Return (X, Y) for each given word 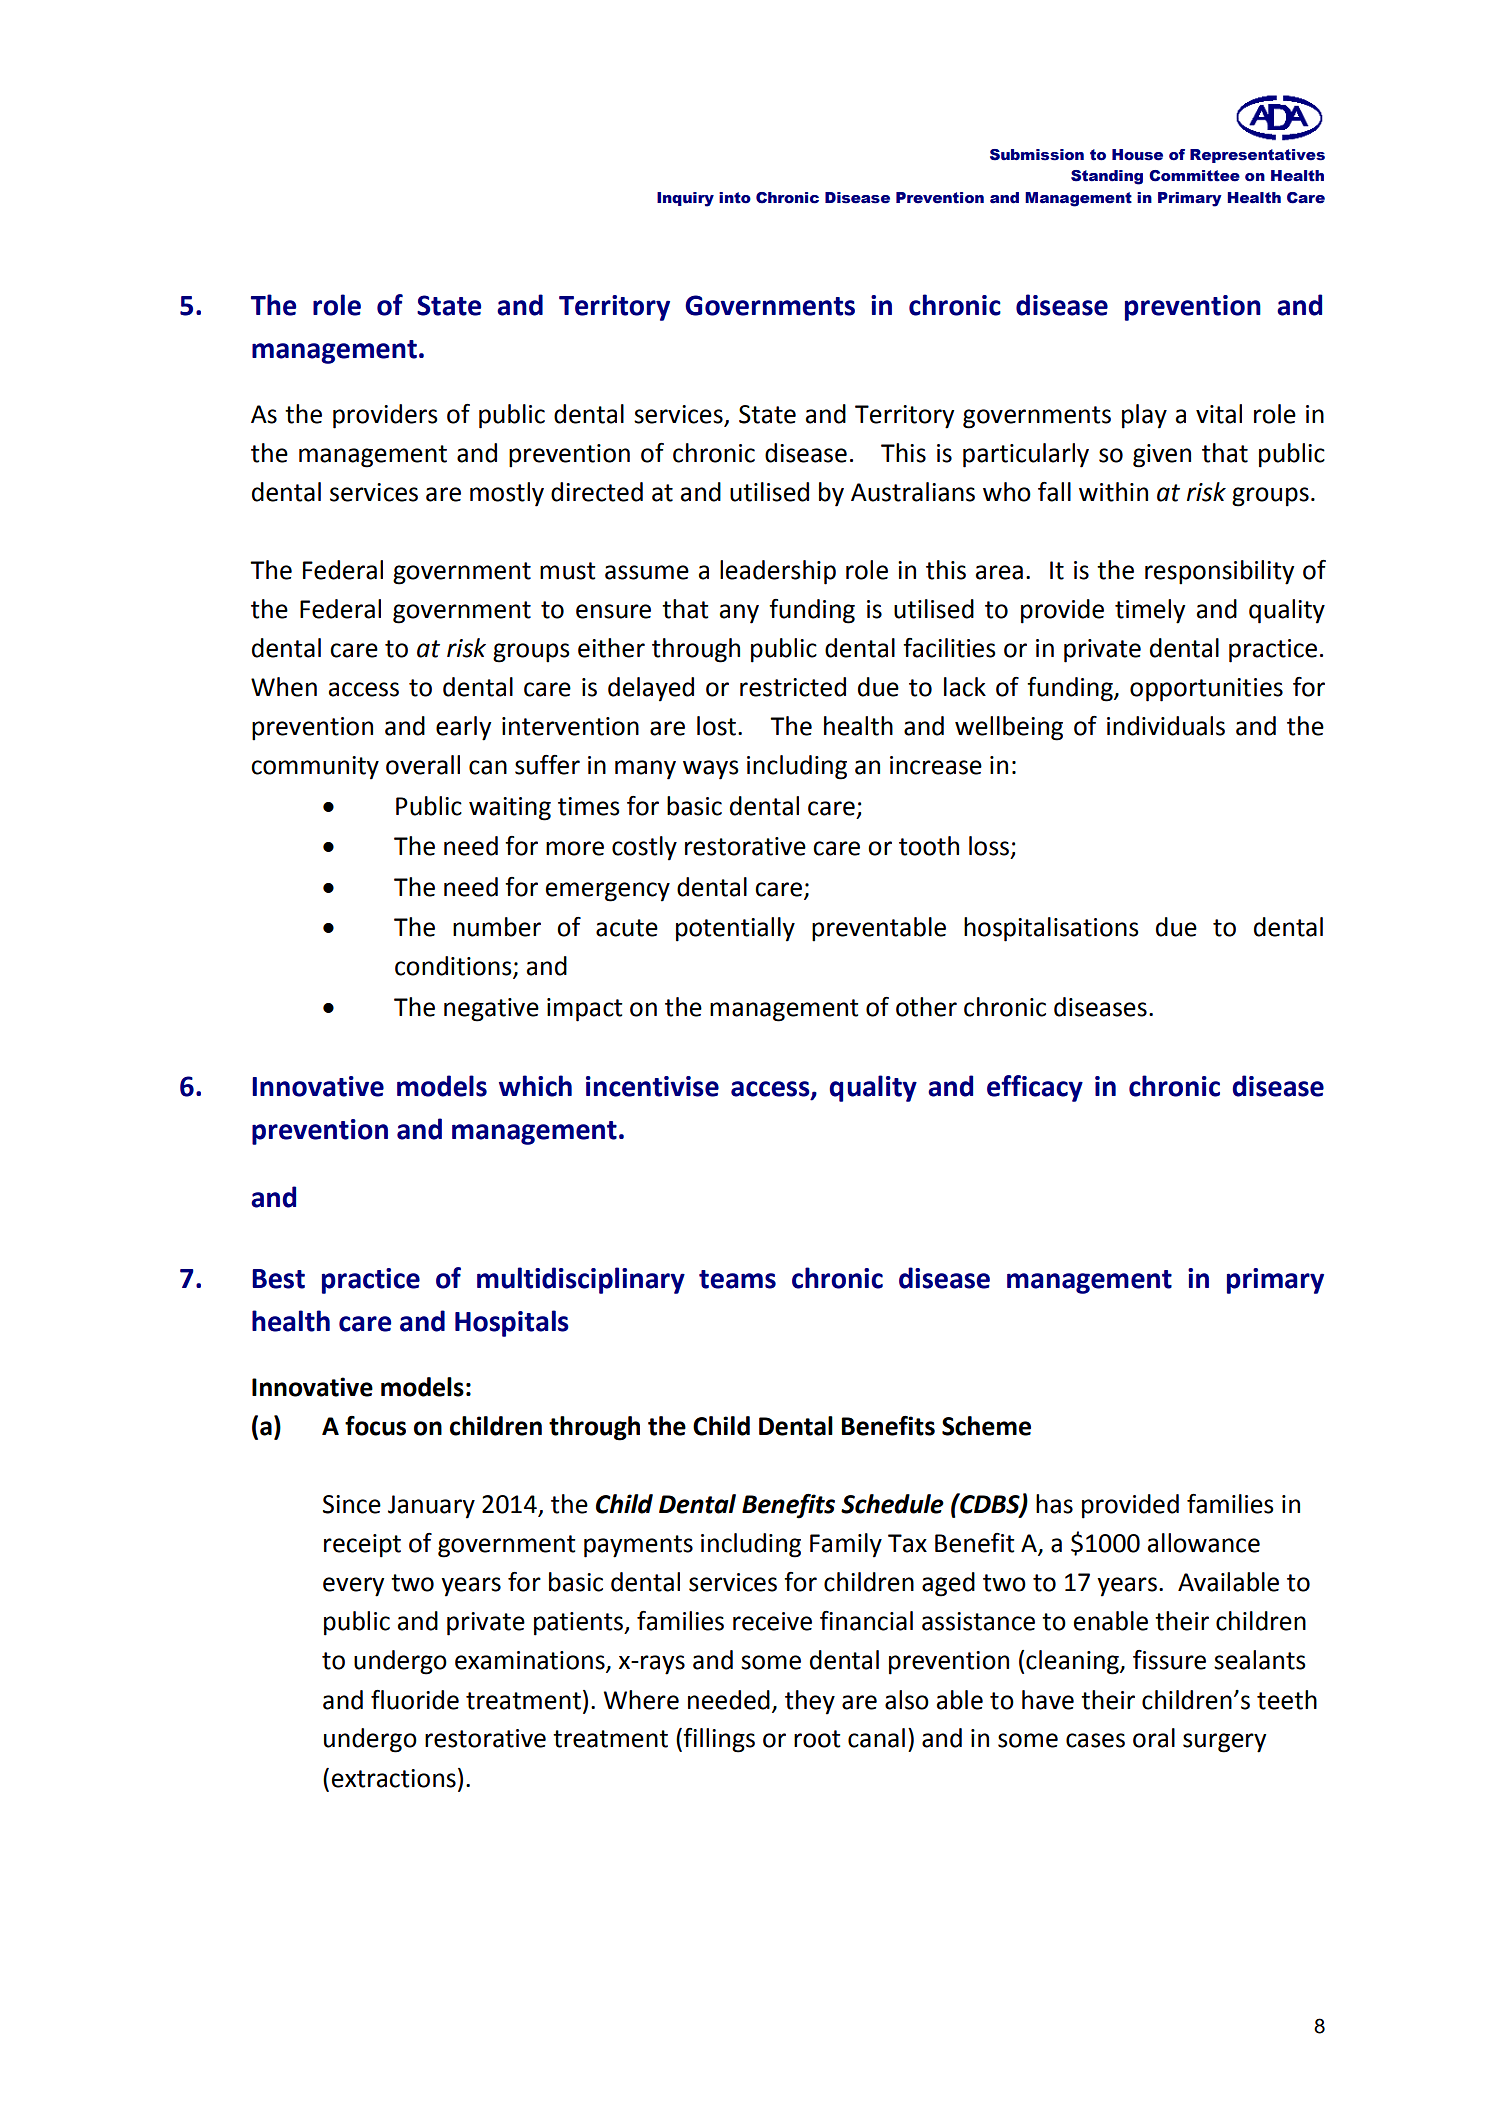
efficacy (1035, 1088)
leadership (778, 572)
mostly (507, 494)
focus (375, 1426)
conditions (454, 967)
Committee (1194, 176)
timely (1150, 611)
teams (737, 1279)
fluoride (415, 1700)
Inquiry (685, 199)
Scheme (986, 1426)
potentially (735, 929)
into (735, 198)
